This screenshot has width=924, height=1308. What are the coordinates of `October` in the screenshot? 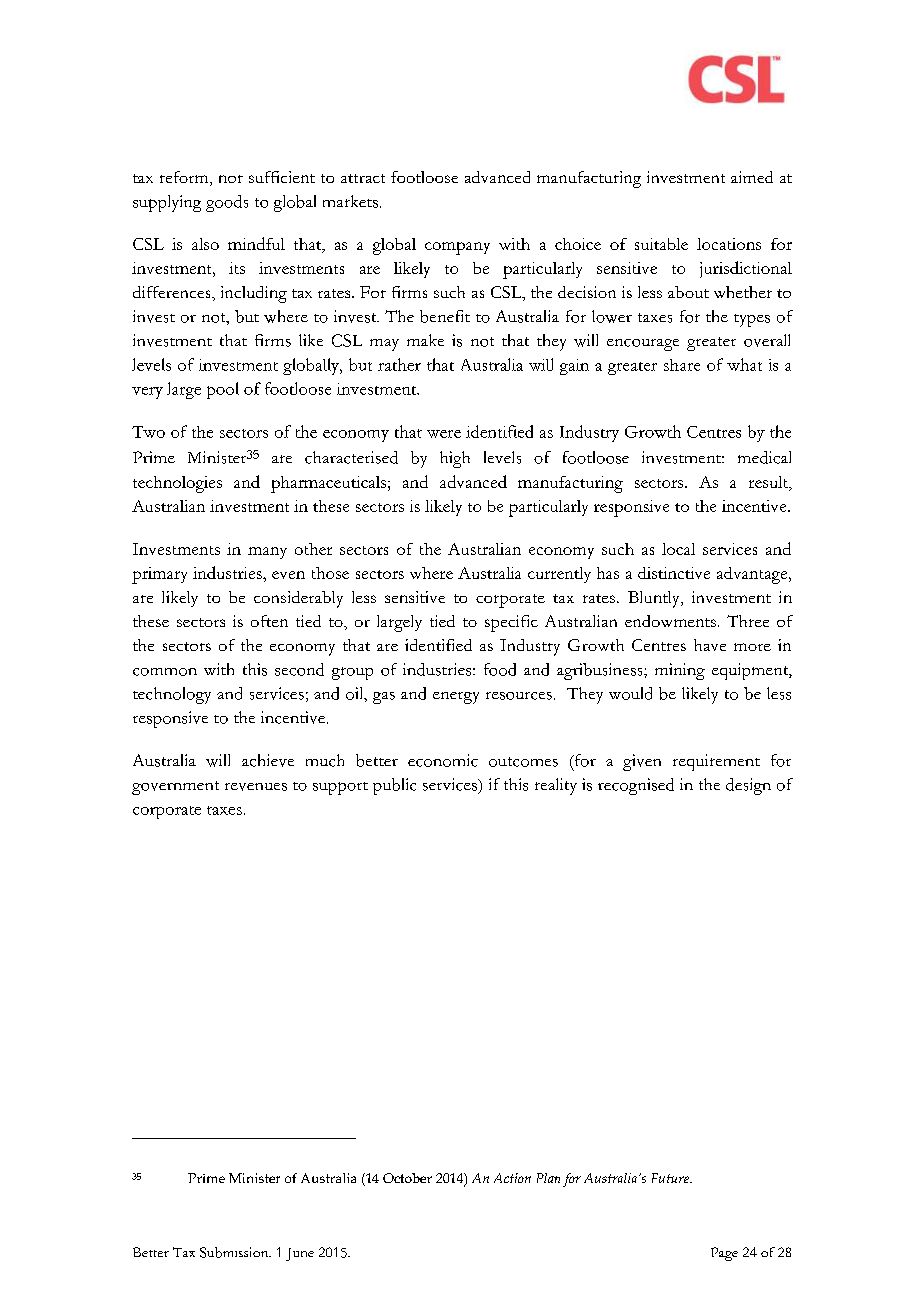 It's located at (407, 1178).
